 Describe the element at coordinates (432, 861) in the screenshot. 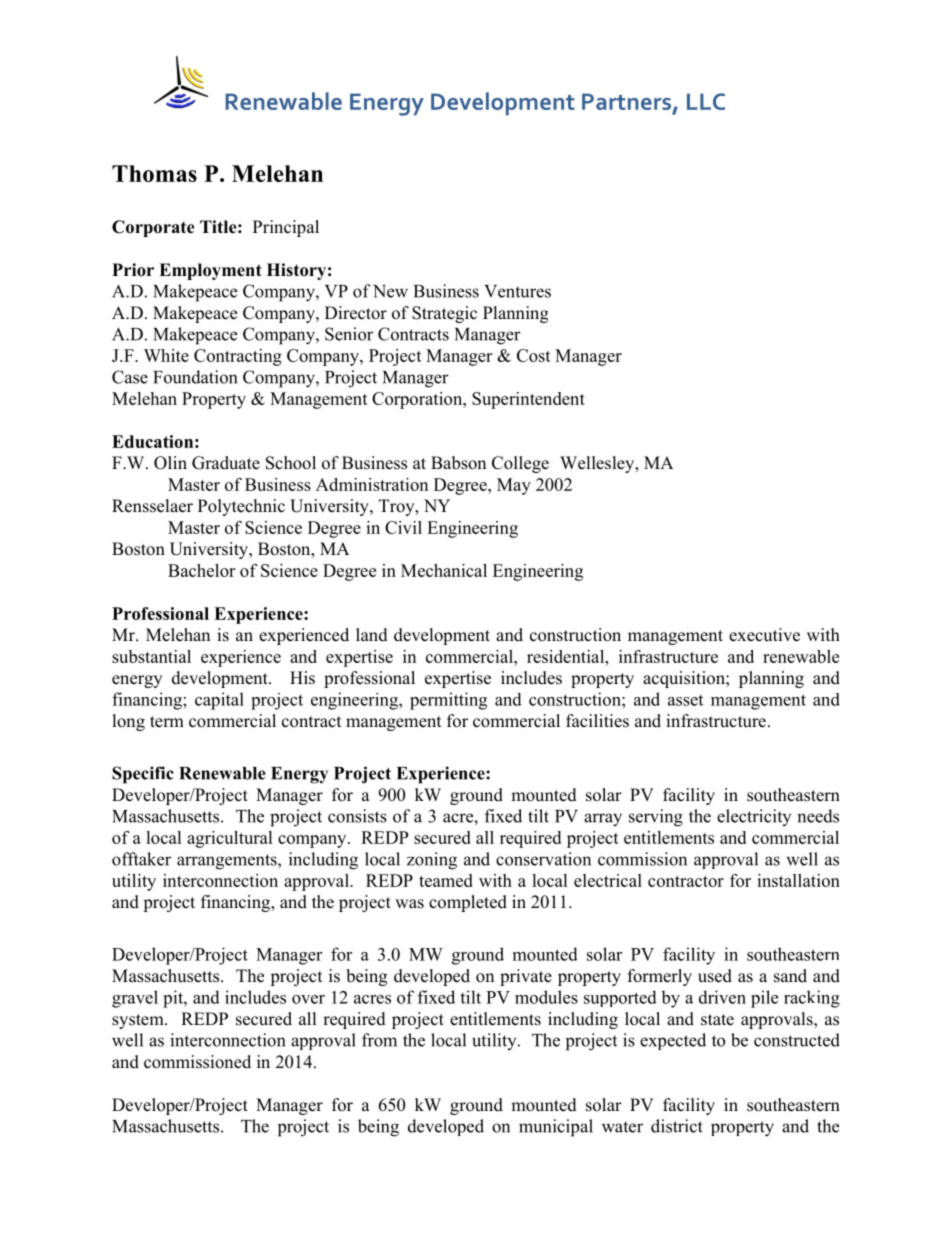

I see `zoning` at that location.
